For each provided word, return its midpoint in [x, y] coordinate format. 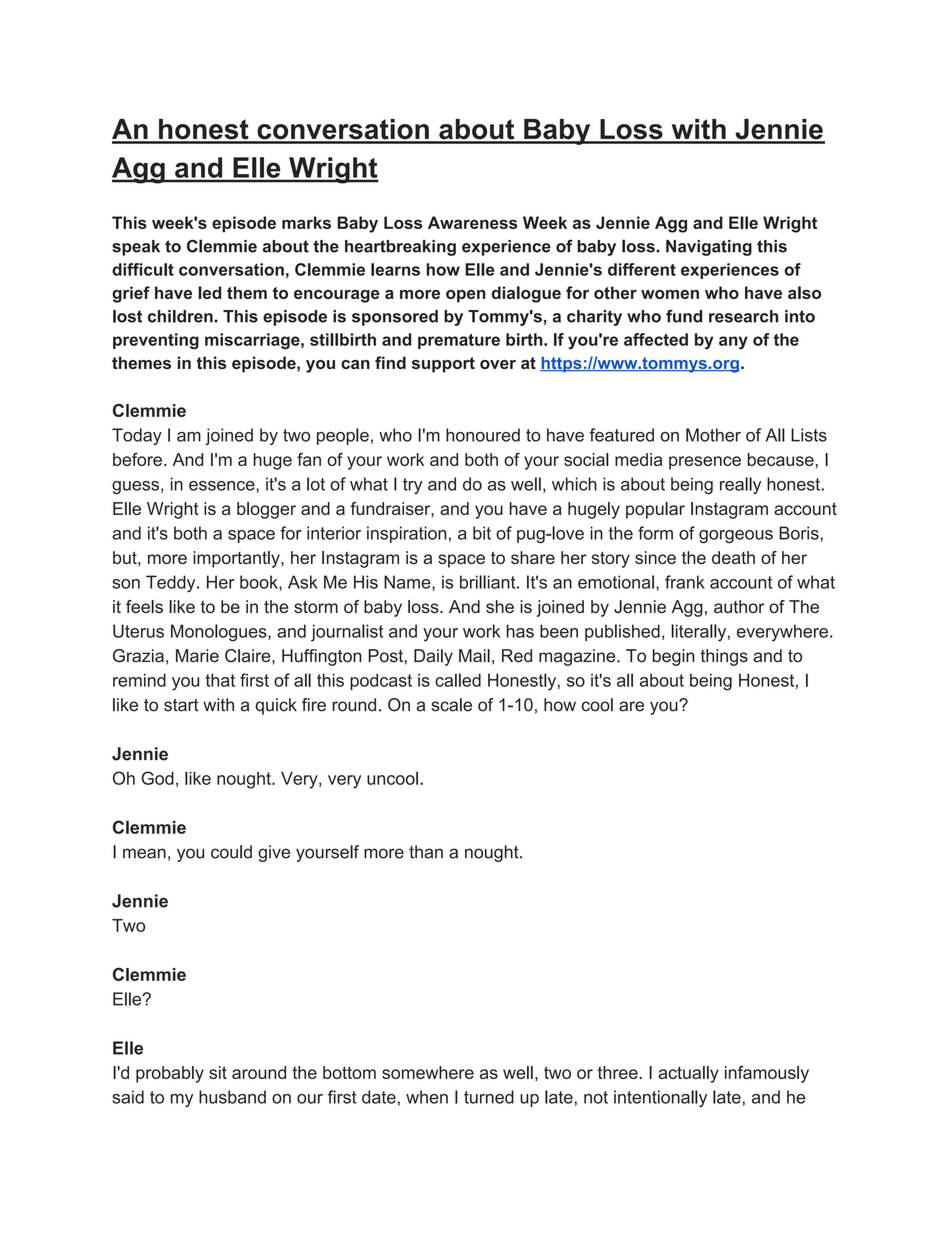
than [426, 852]
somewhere [428, 1072]
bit [482, 533]
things [724, 657]
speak [136, 248]
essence [223, 486]
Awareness [473, 222]
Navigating [709, 248]
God [158, 778]
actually [689, 1074]
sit [218, 1072]
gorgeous [736, 537]
